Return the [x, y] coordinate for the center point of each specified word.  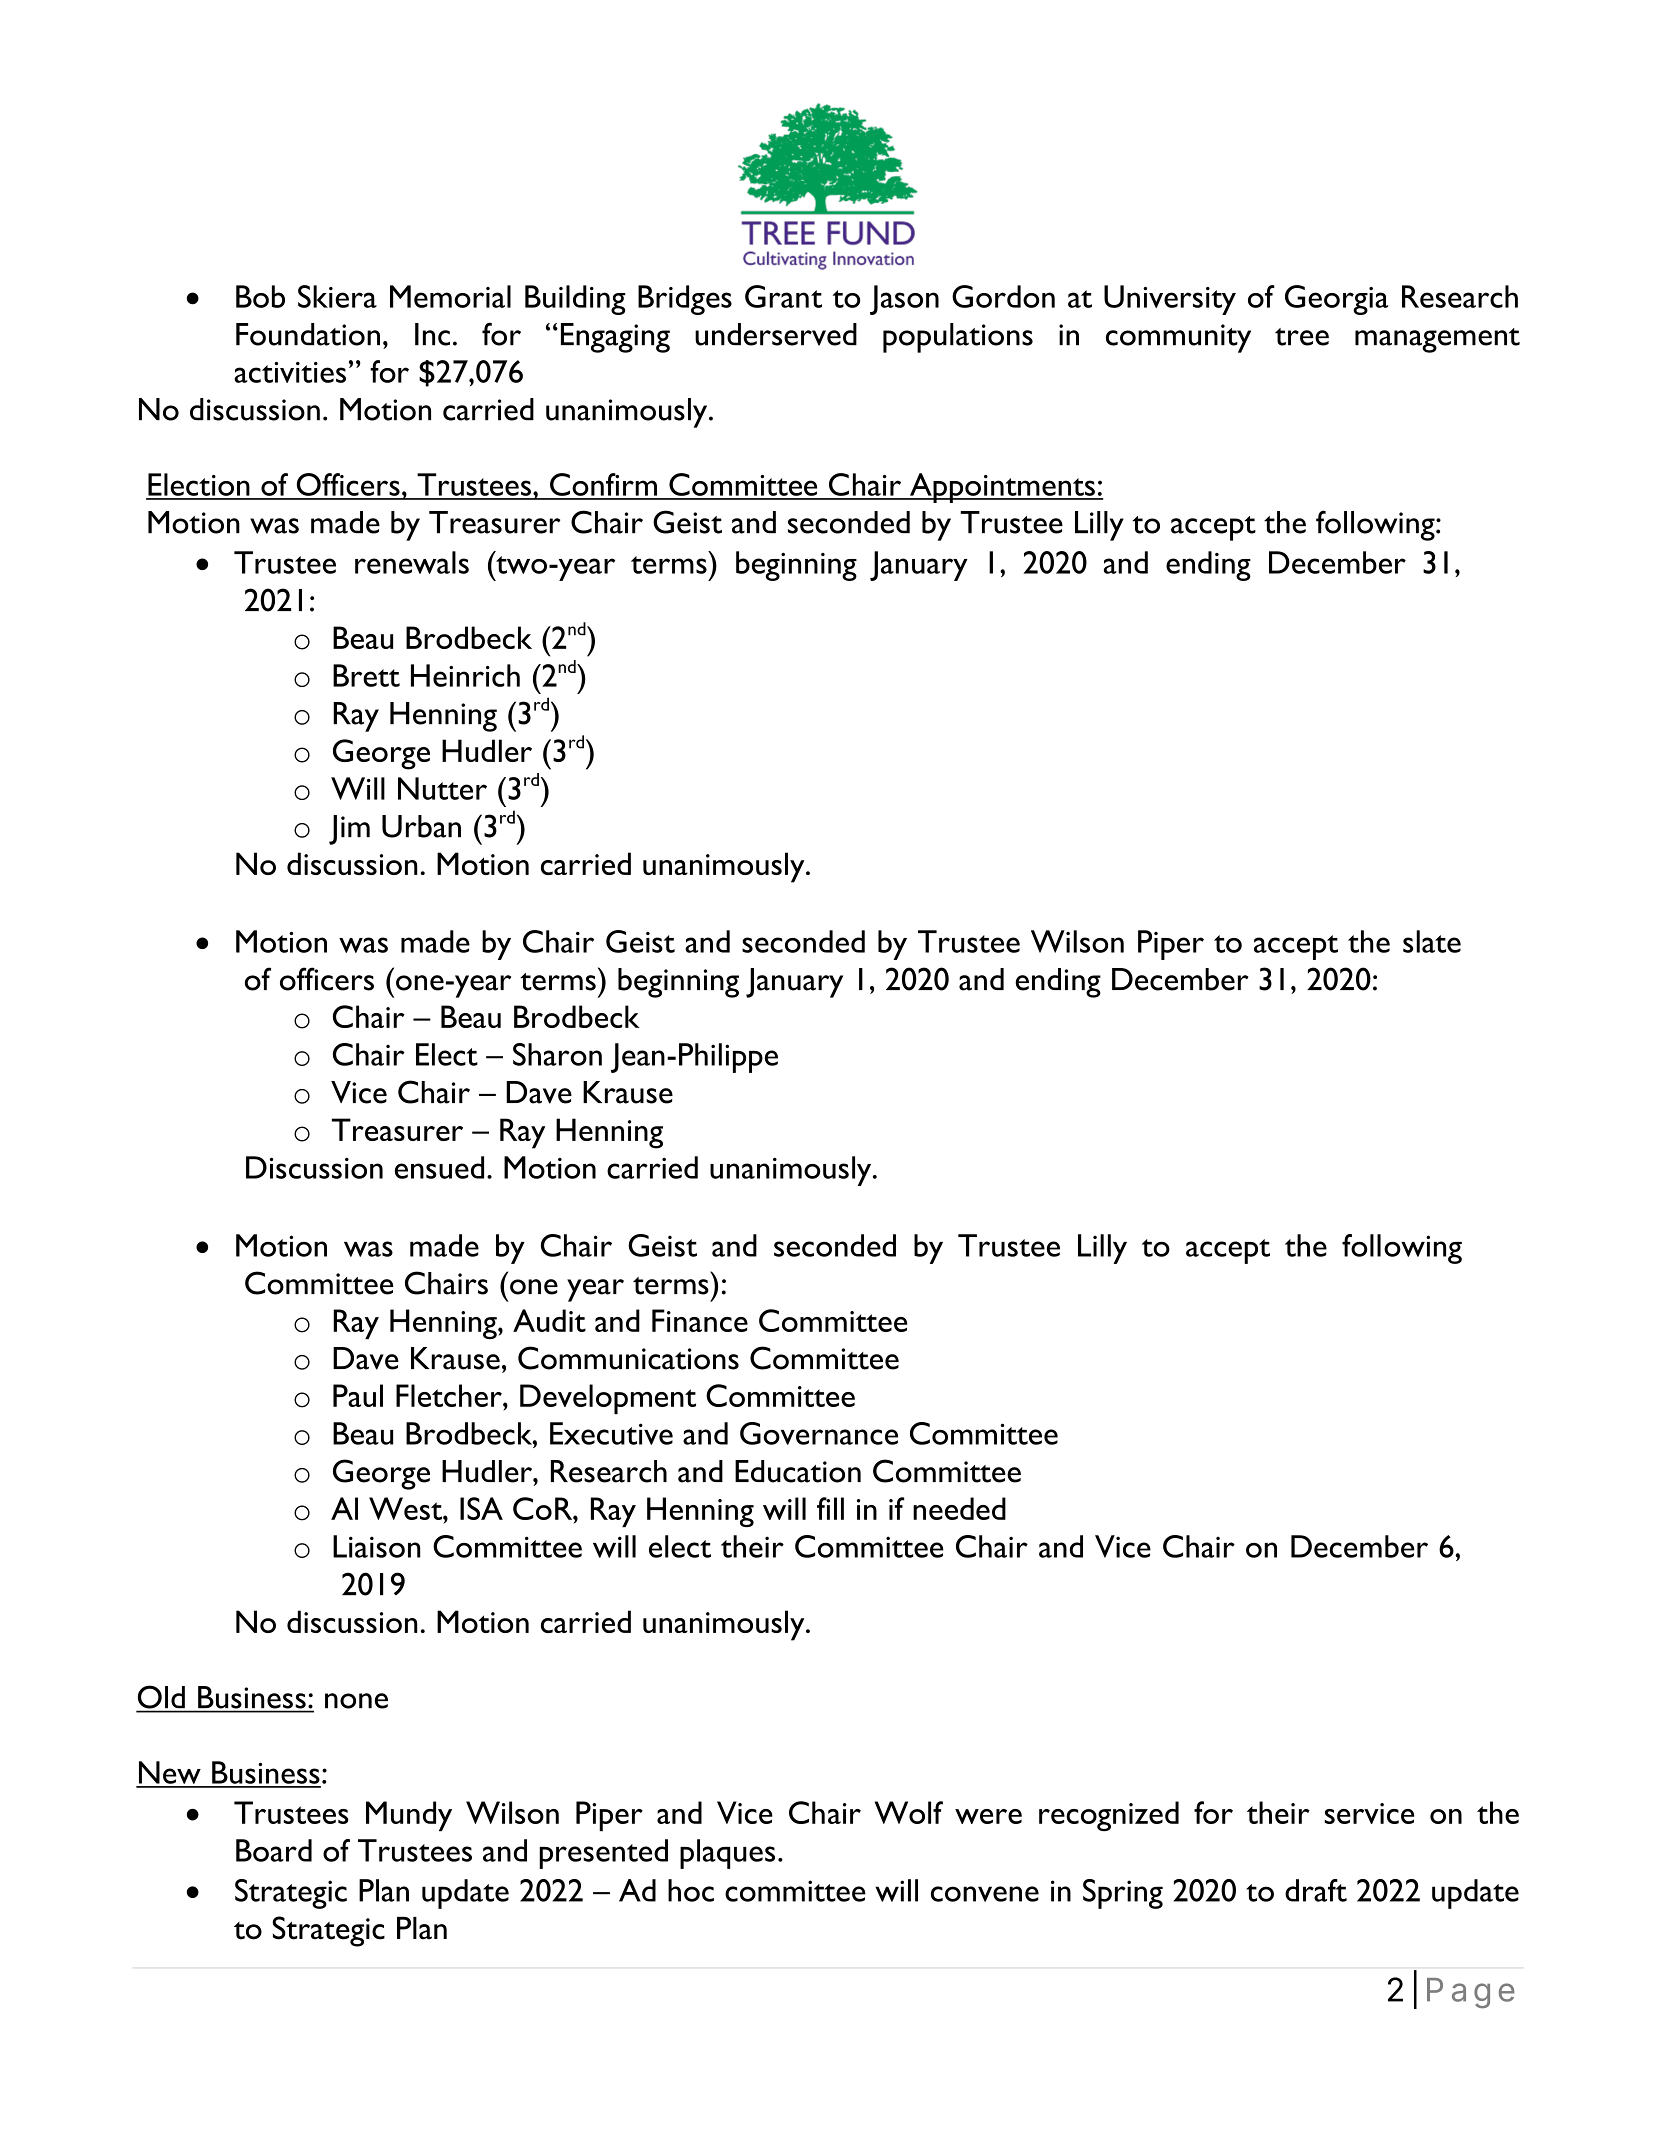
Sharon [557, 1054]
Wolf [909, 1812]
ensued [439, 1167]
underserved [776, 334]
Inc [432, 334]
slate [1432, 941]
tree [1302, 337]
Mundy [409, 1816]
